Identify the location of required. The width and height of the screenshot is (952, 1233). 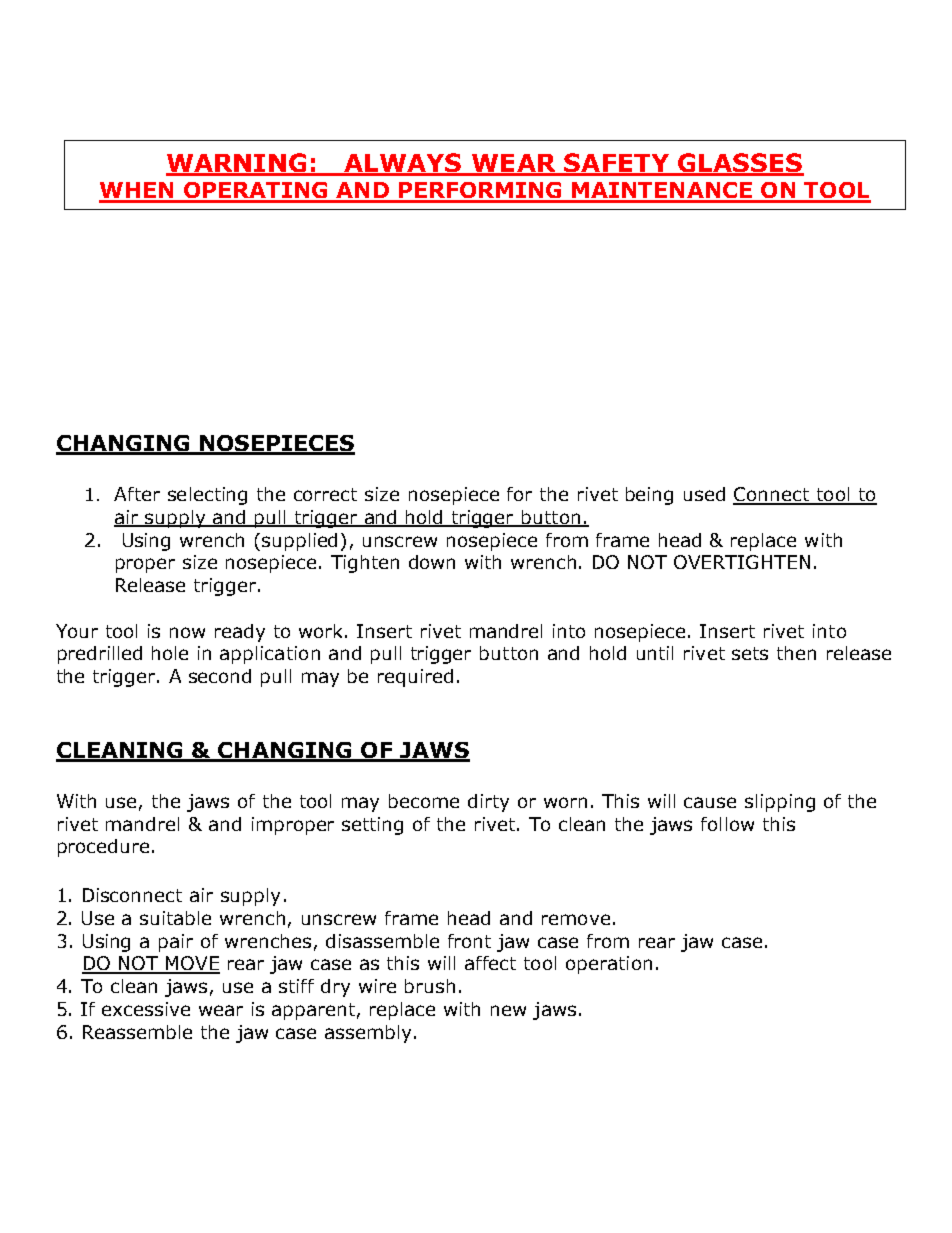
(415, 678).
